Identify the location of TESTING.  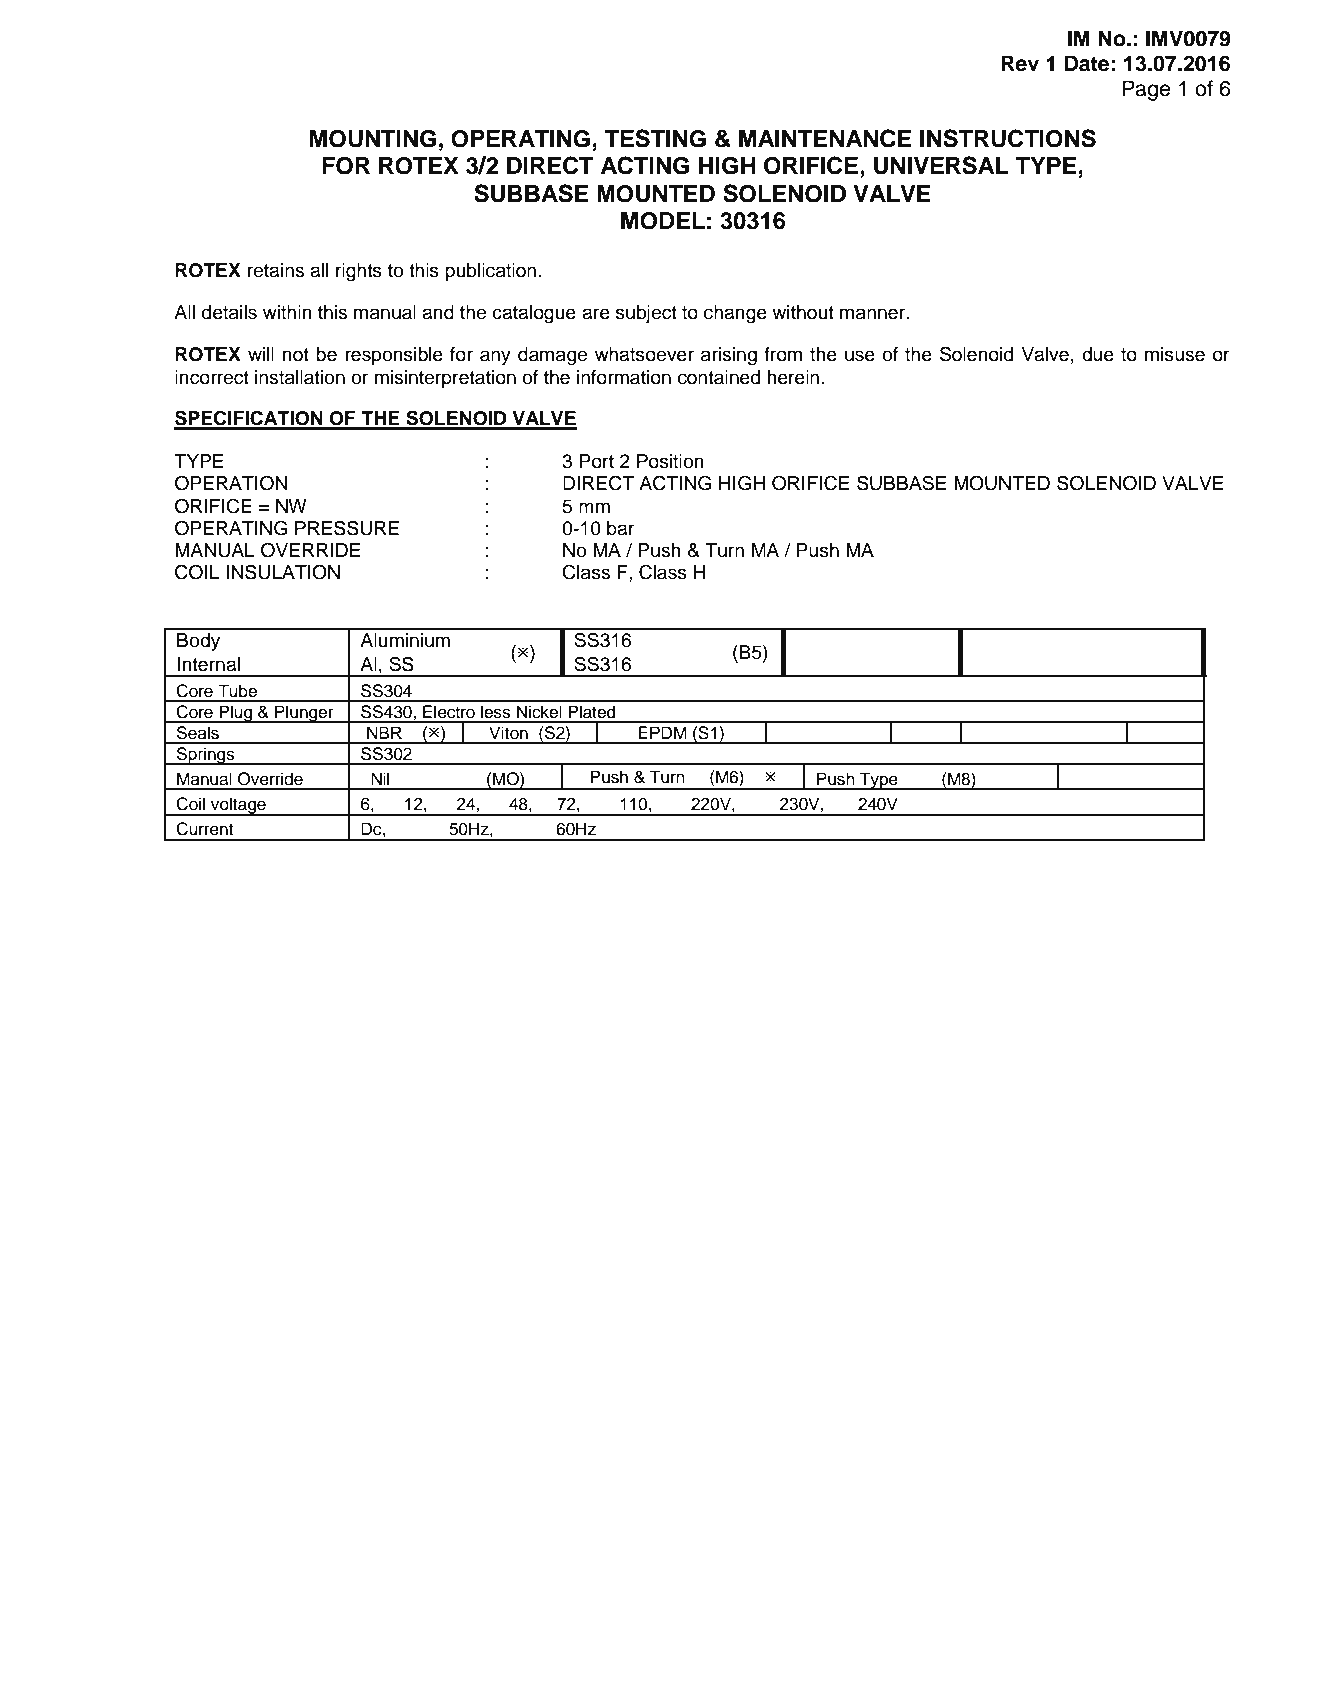
(655, 138).
